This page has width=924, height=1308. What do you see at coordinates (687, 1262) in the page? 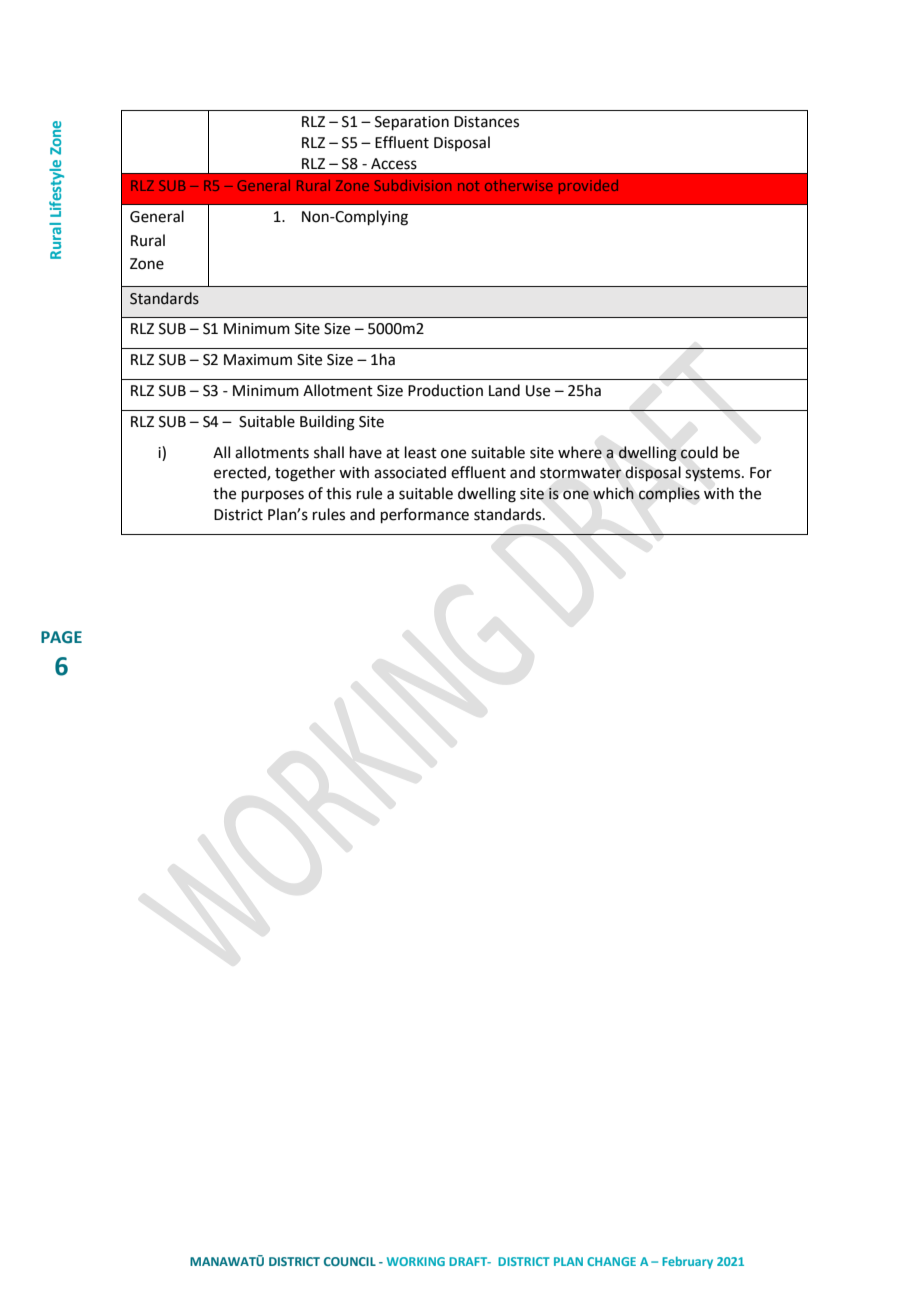
I see `February` at bounding box center [687, 1262].
